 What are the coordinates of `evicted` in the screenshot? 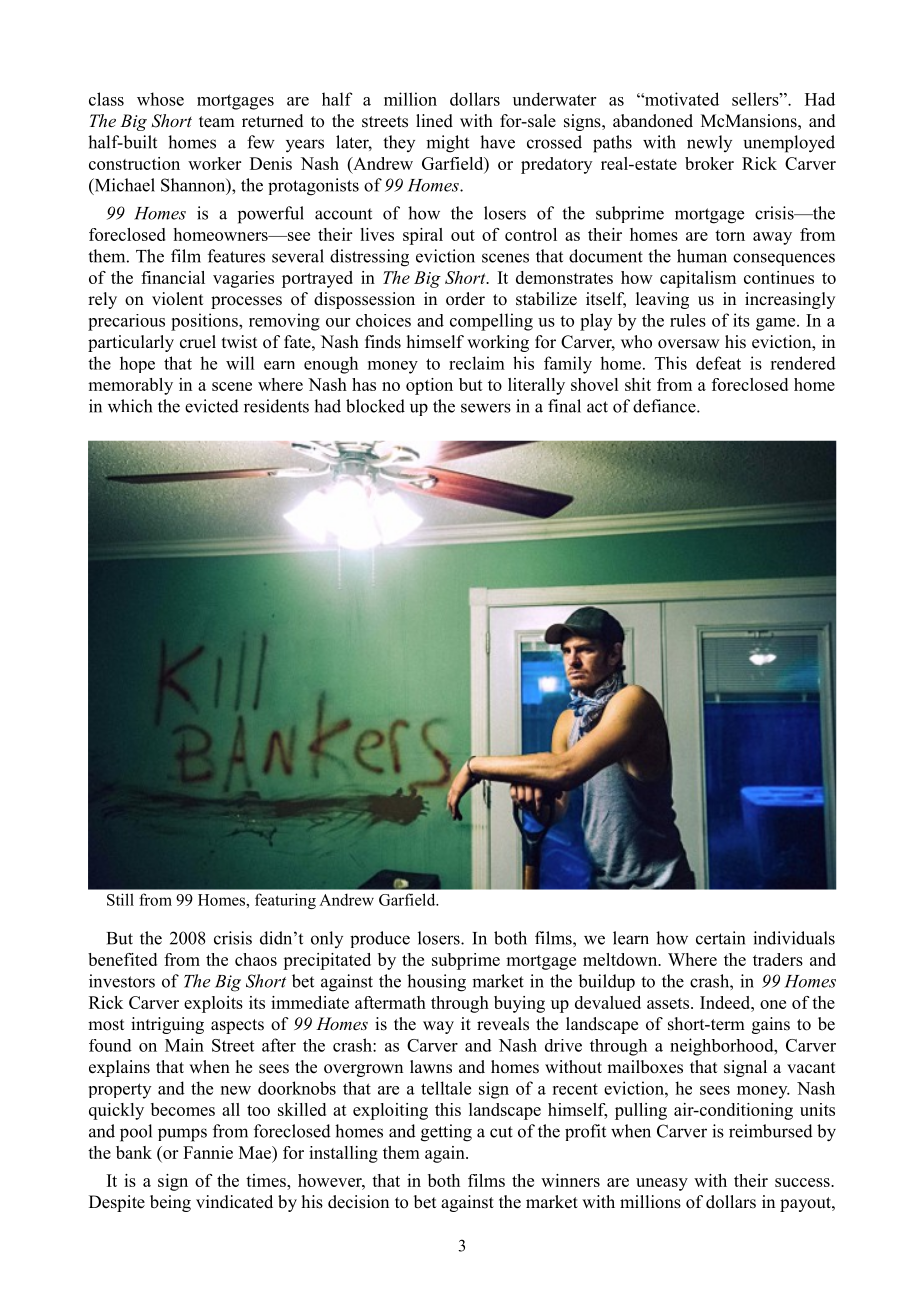 It's located at (212, 406).
